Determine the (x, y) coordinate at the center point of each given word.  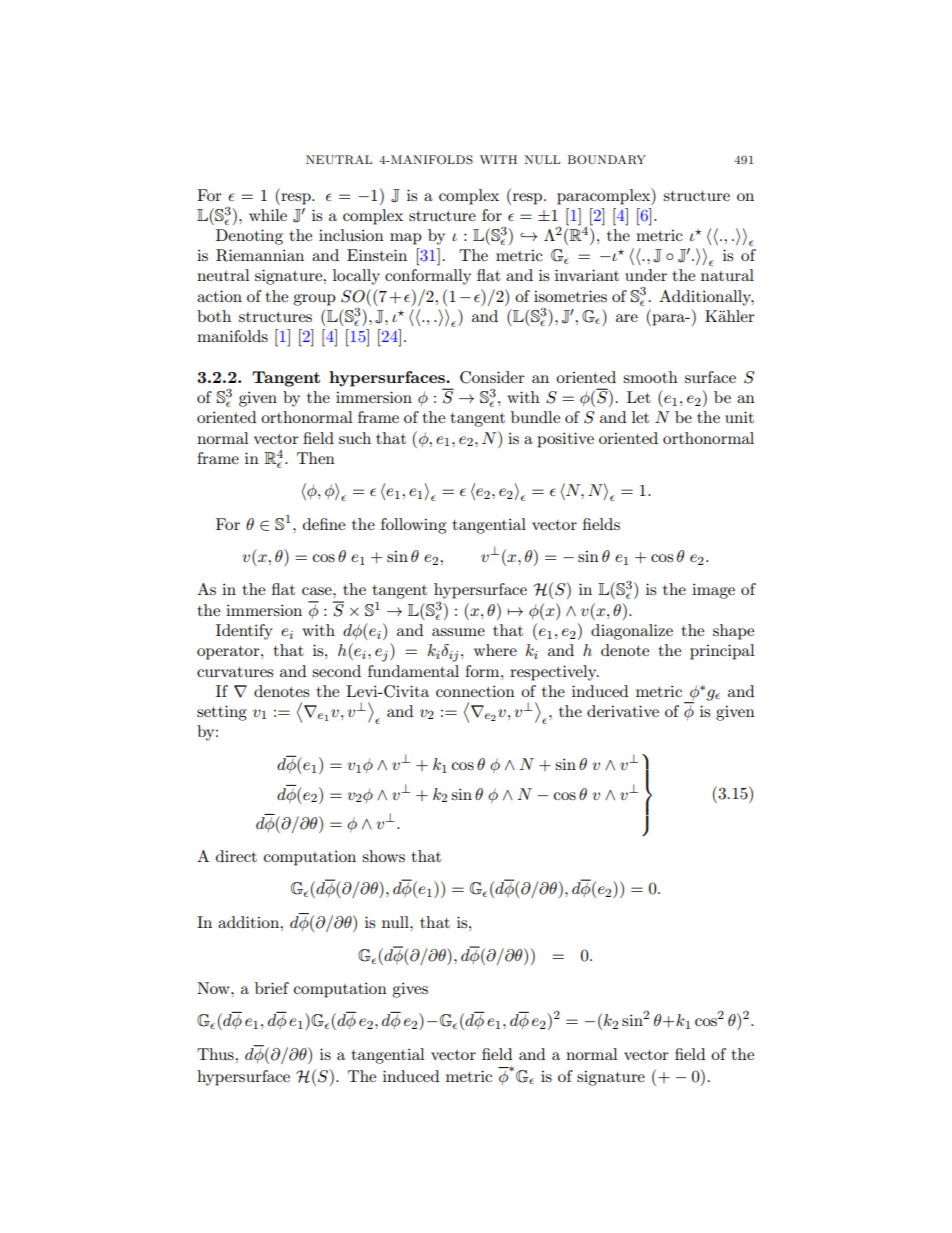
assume (458, 632)
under (646, 275)
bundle (535, 417)
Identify (244, 632)
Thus (216, 1054)
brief (272, 988)
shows (383, 856)
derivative (623, 711)
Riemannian (260, 255)
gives (410, 990)
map (406, 239)
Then (316, 458)
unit (739, 417)
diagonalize (632, 632)
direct (236, 856)
